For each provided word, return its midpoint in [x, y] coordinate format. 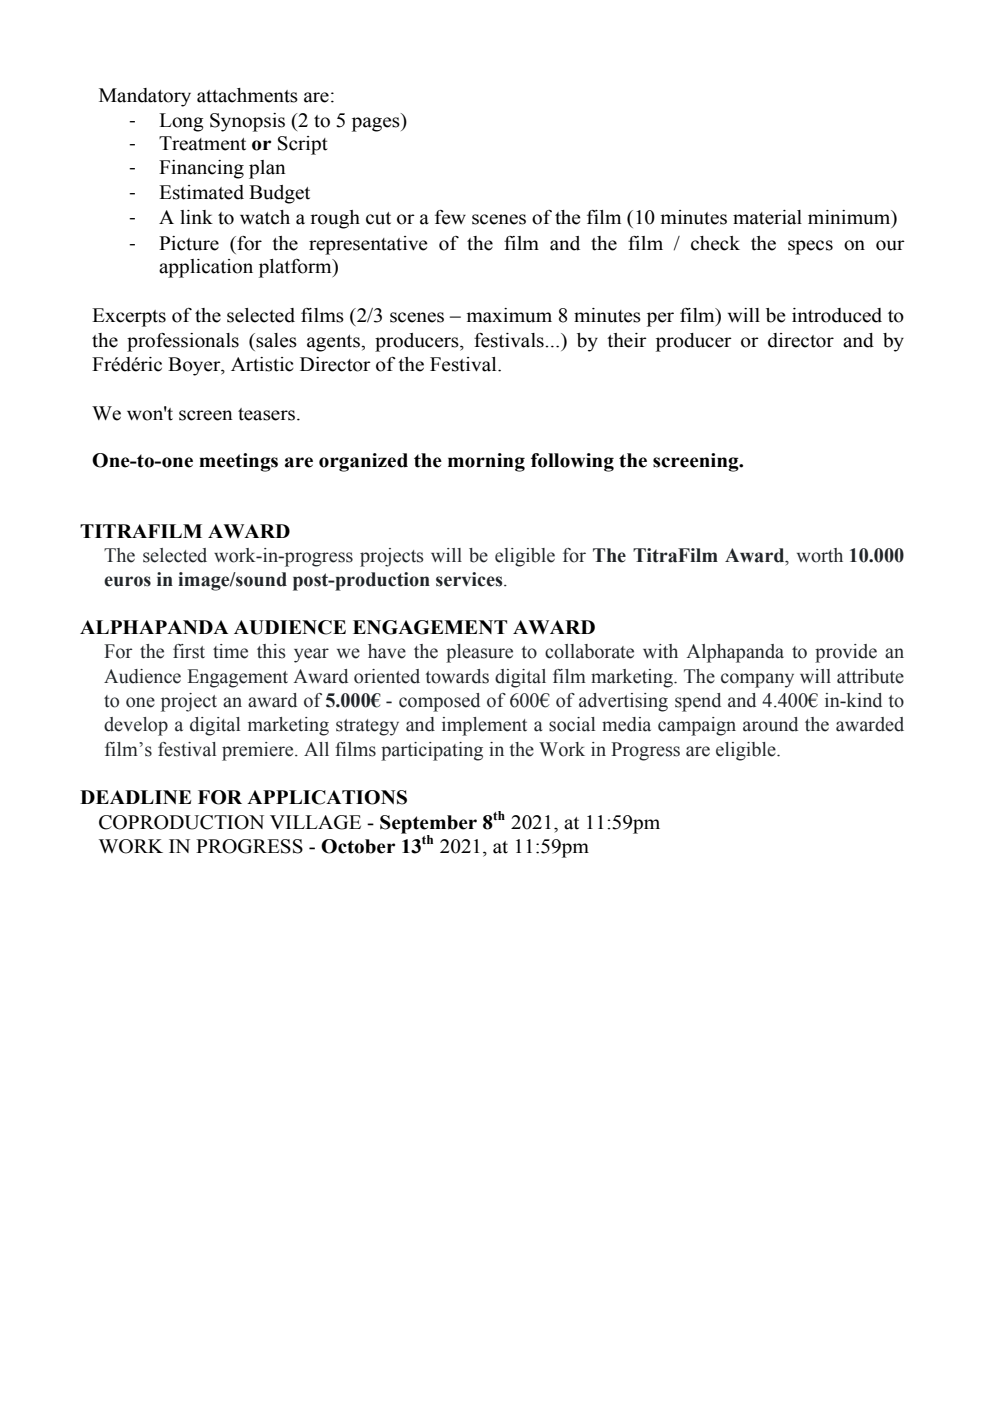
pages [377, 124]
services [470, 579]
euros [127, 581]
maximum [509, 315]
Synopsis [247, 122]
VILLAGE [315, 822]
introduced [837, 315]
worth [820, 555]
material [767, 217]
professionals [183, 342]
